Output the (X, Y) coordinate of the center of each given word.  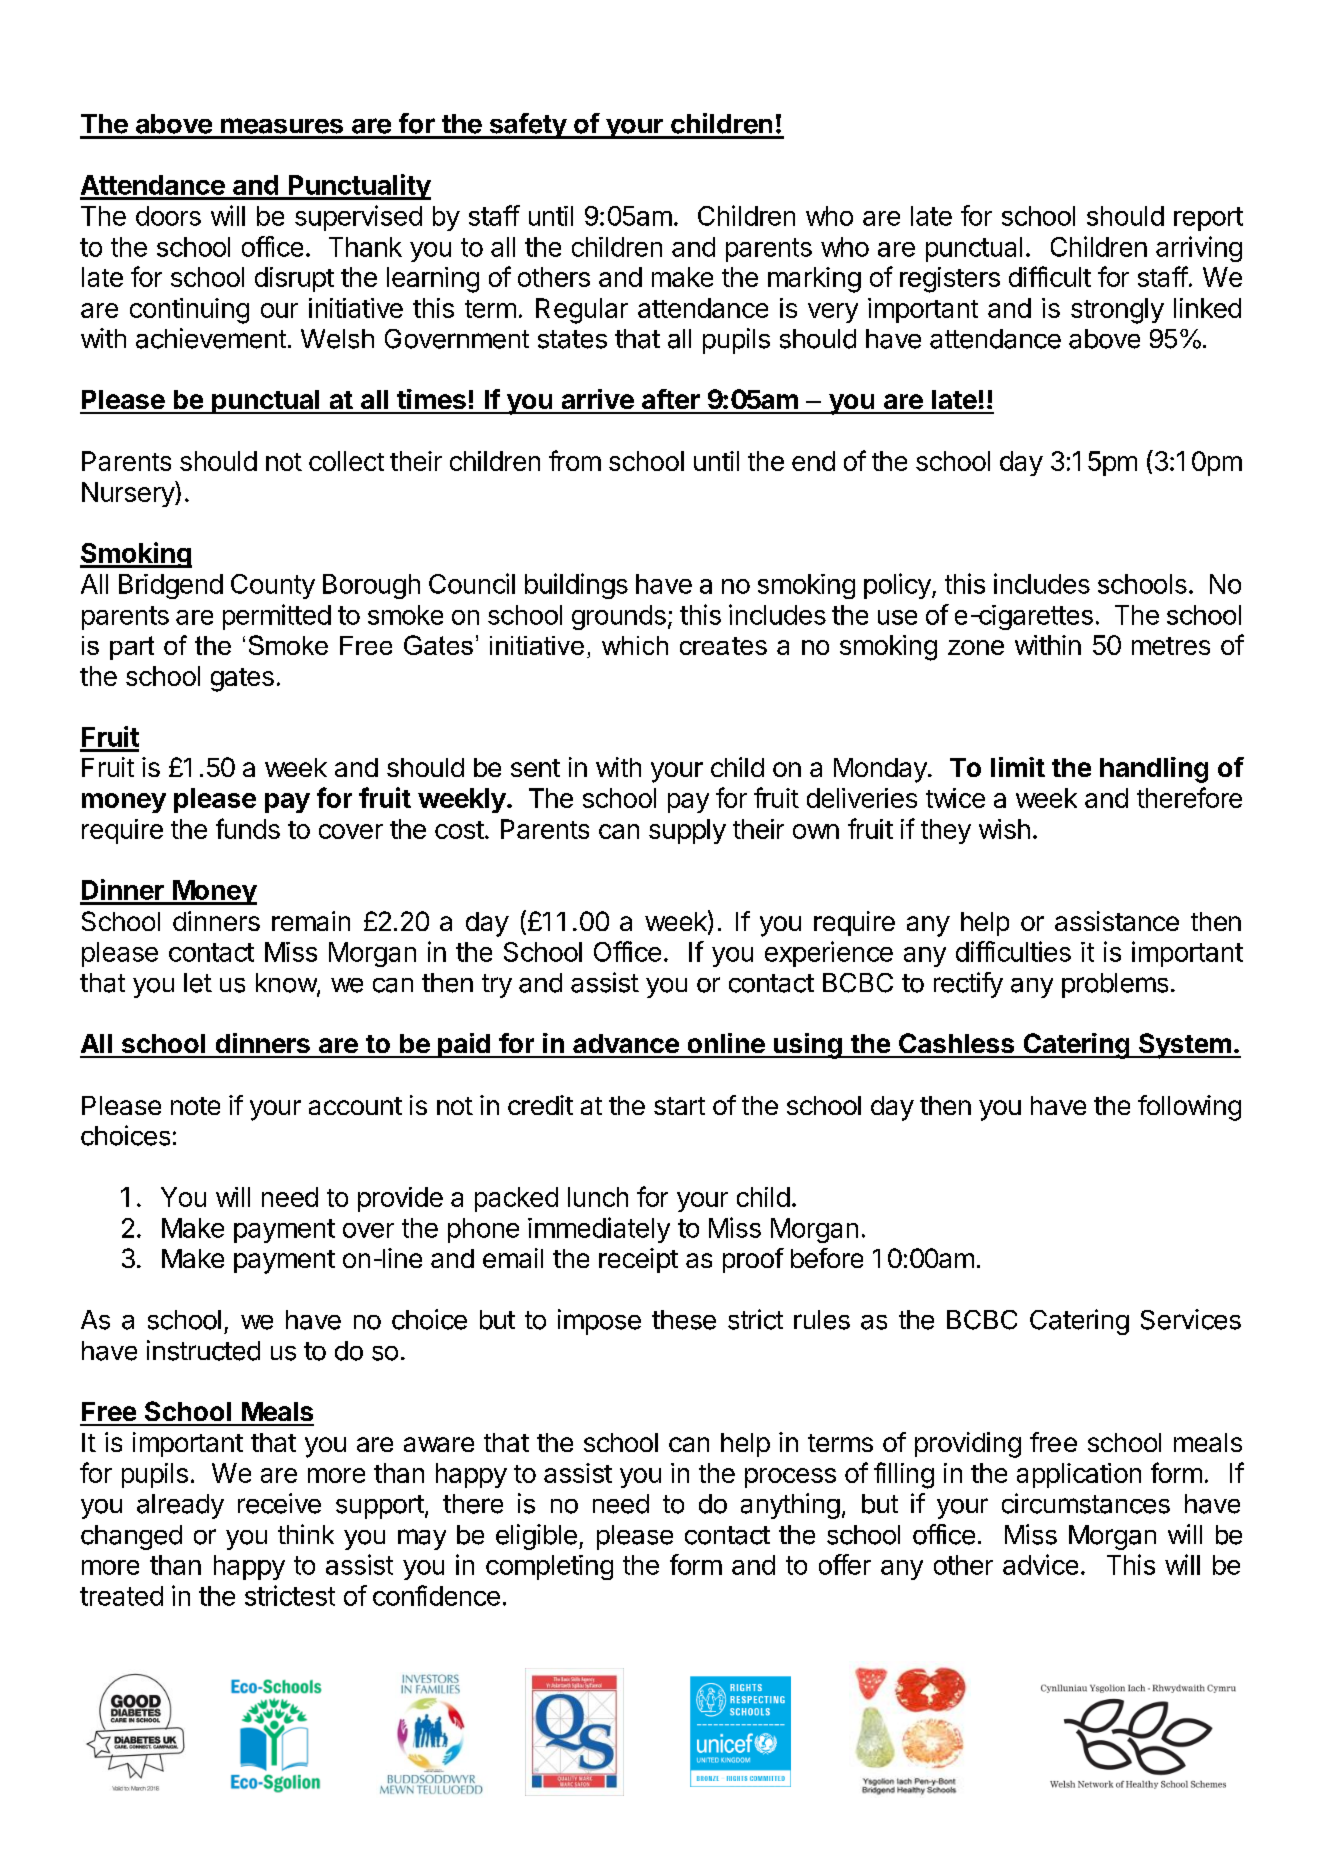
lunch (598, 1197)
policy (898, 586)
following (1189, 1108)
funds (248, 828)
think (306, 1534)
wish (1004, 829)
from (575, 460)
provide (400, 1199)
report (1208, 219)
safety (527, 126)
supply (687, 831)
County (273, 586)
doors (168, 216)
